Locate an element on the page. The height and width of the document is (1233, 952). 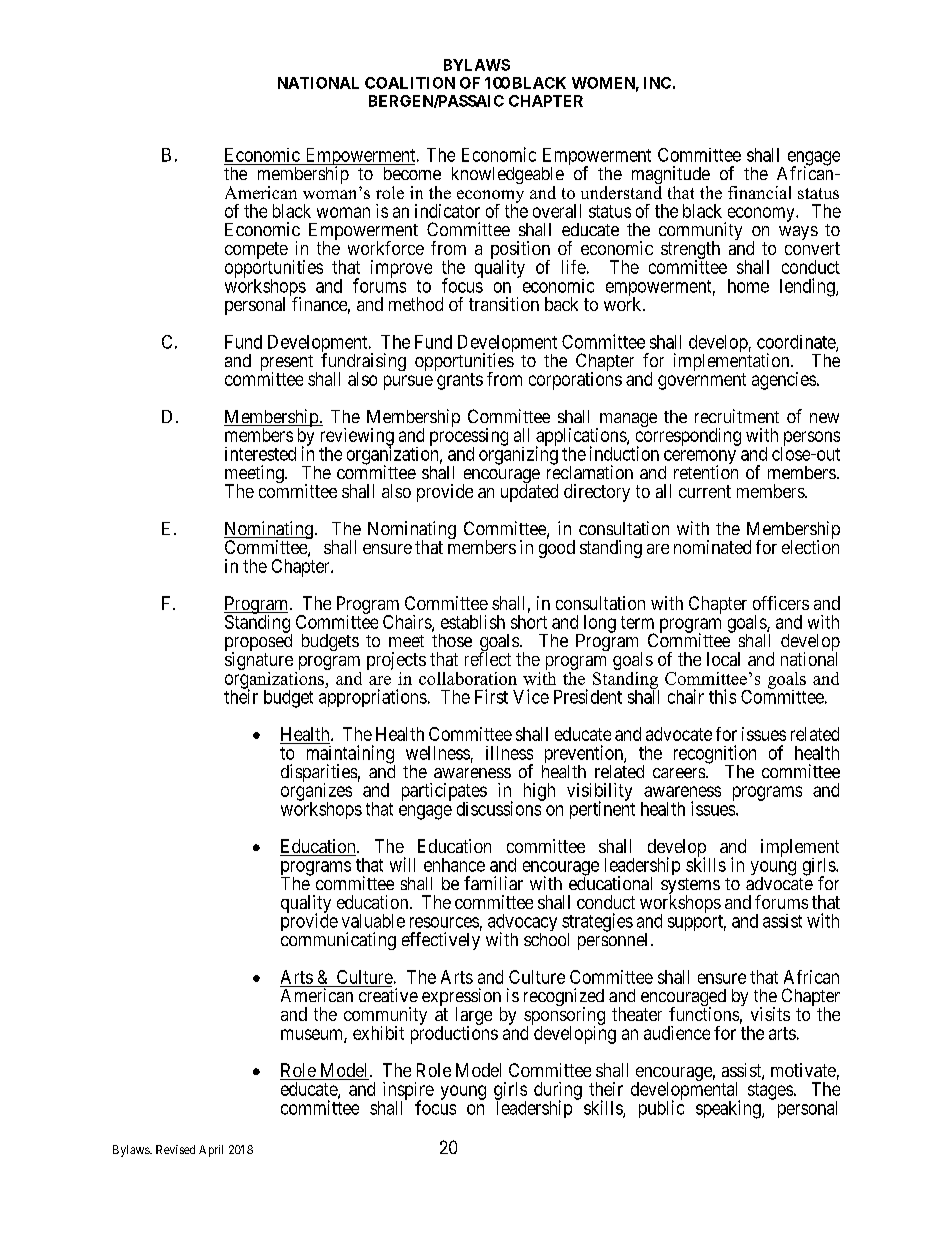
organizes is located at coordinates (316, 793).
